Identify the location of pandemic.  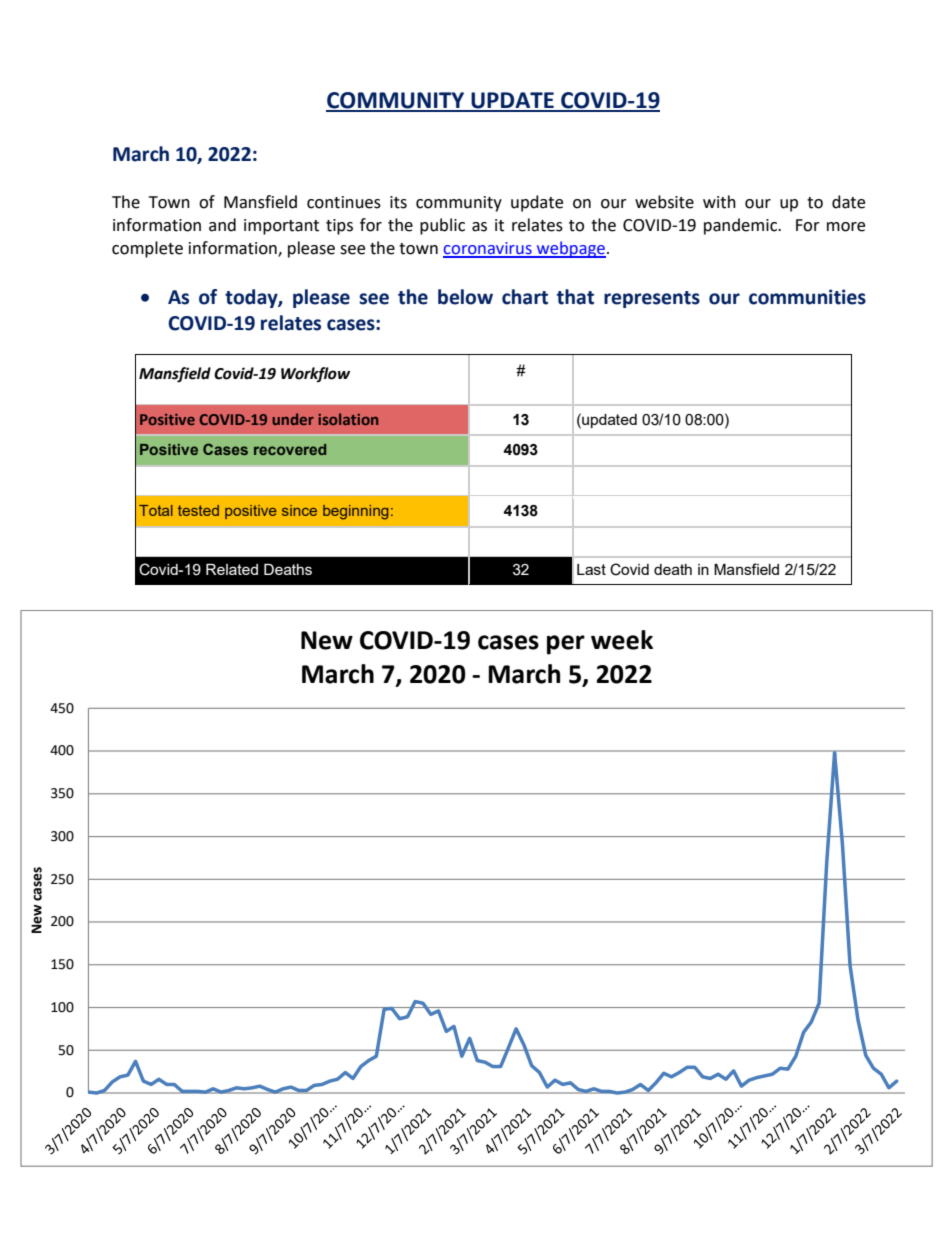
(742, 226).
